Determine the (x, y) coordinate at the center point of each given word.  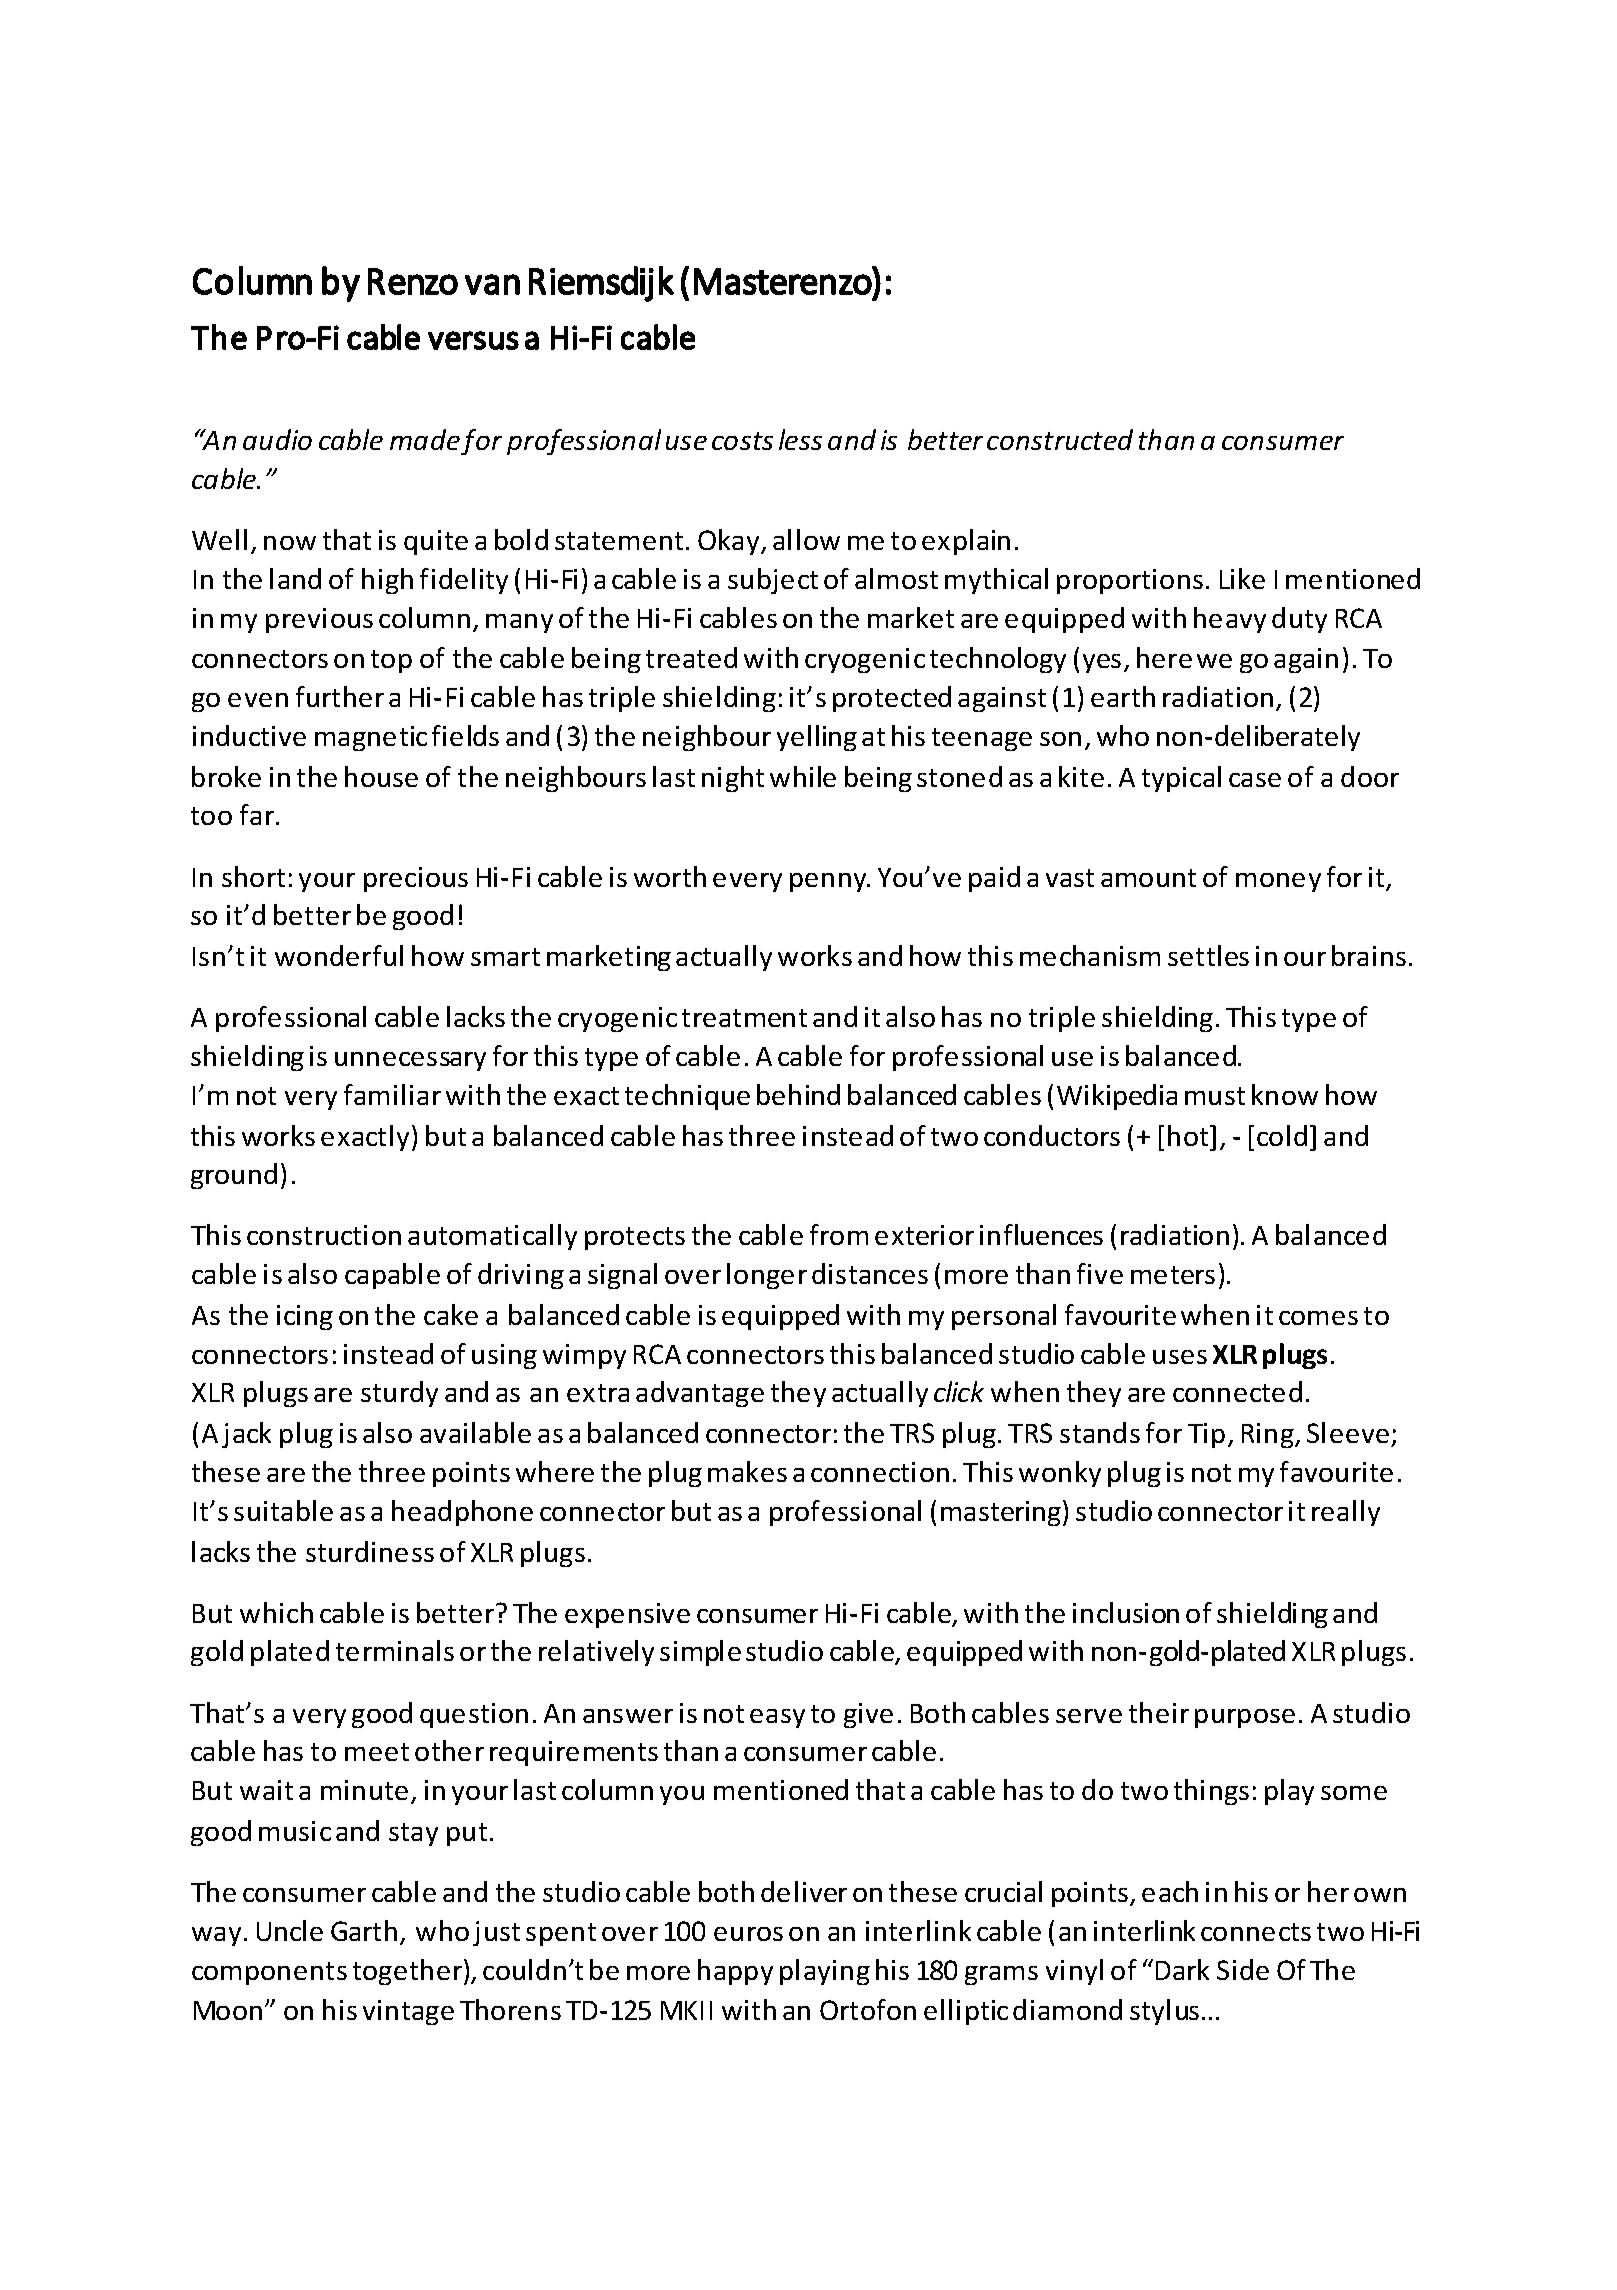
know (1285, 1094)
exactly (365, 1138)
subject (773, 581)
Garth (364, 1930)
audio (277, 439)
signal (622, 1276)
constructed (1060, 439)
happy (735, 1972)
